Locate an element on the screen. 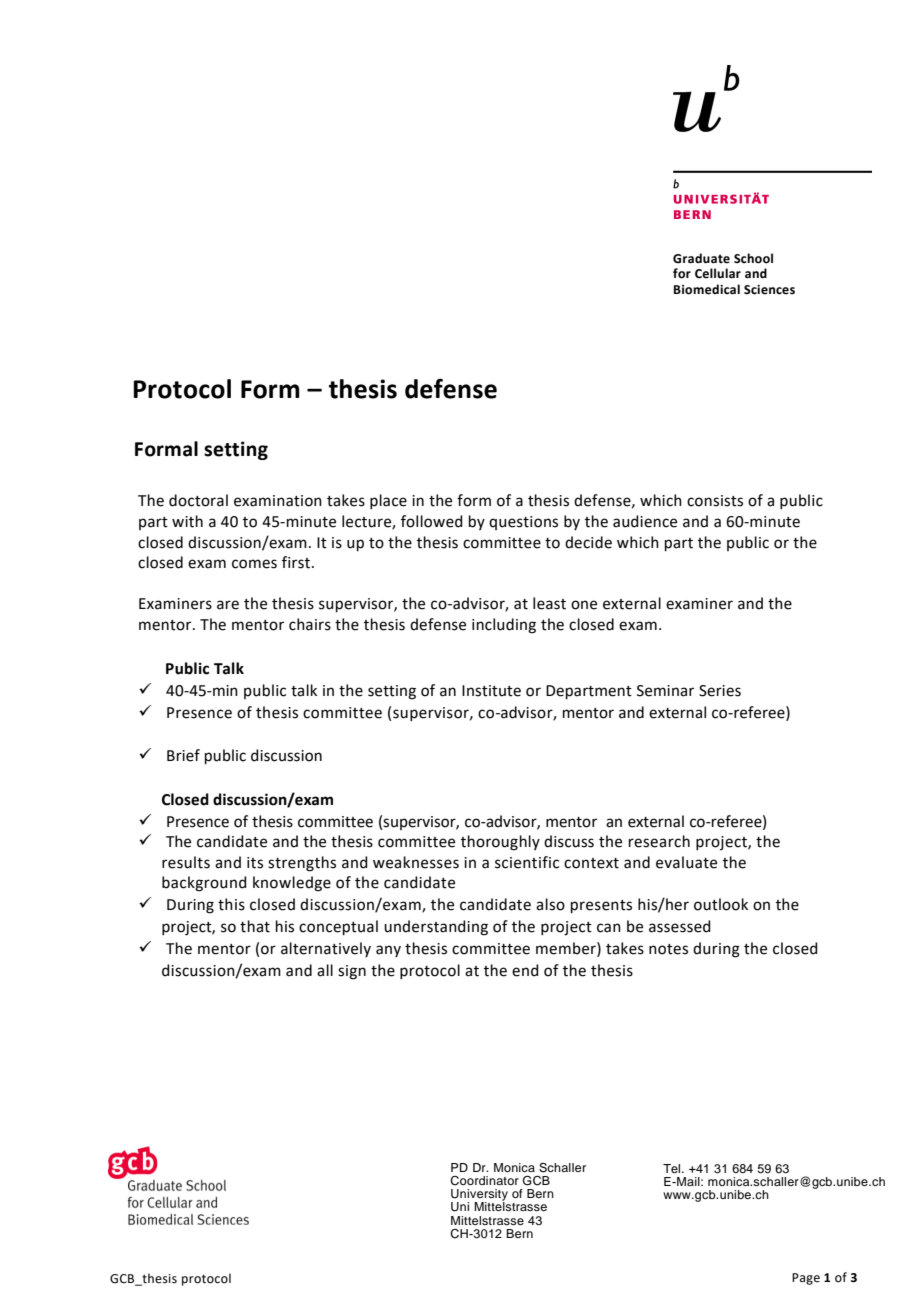 This screenshot has height=1308, width=924. questions is located at coordinates (523, 523).
